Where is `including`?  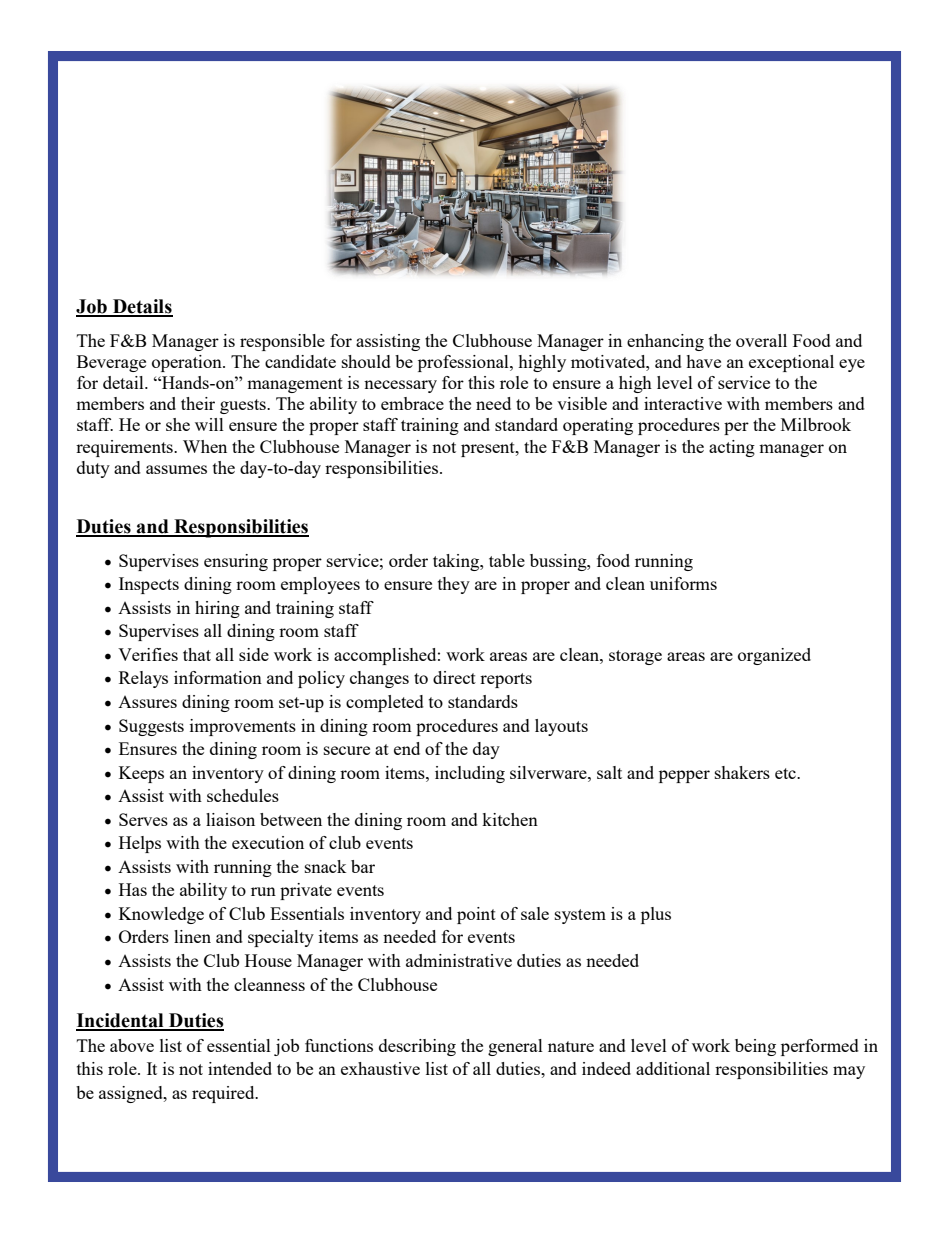 including is located at coordinates (470, 774).
